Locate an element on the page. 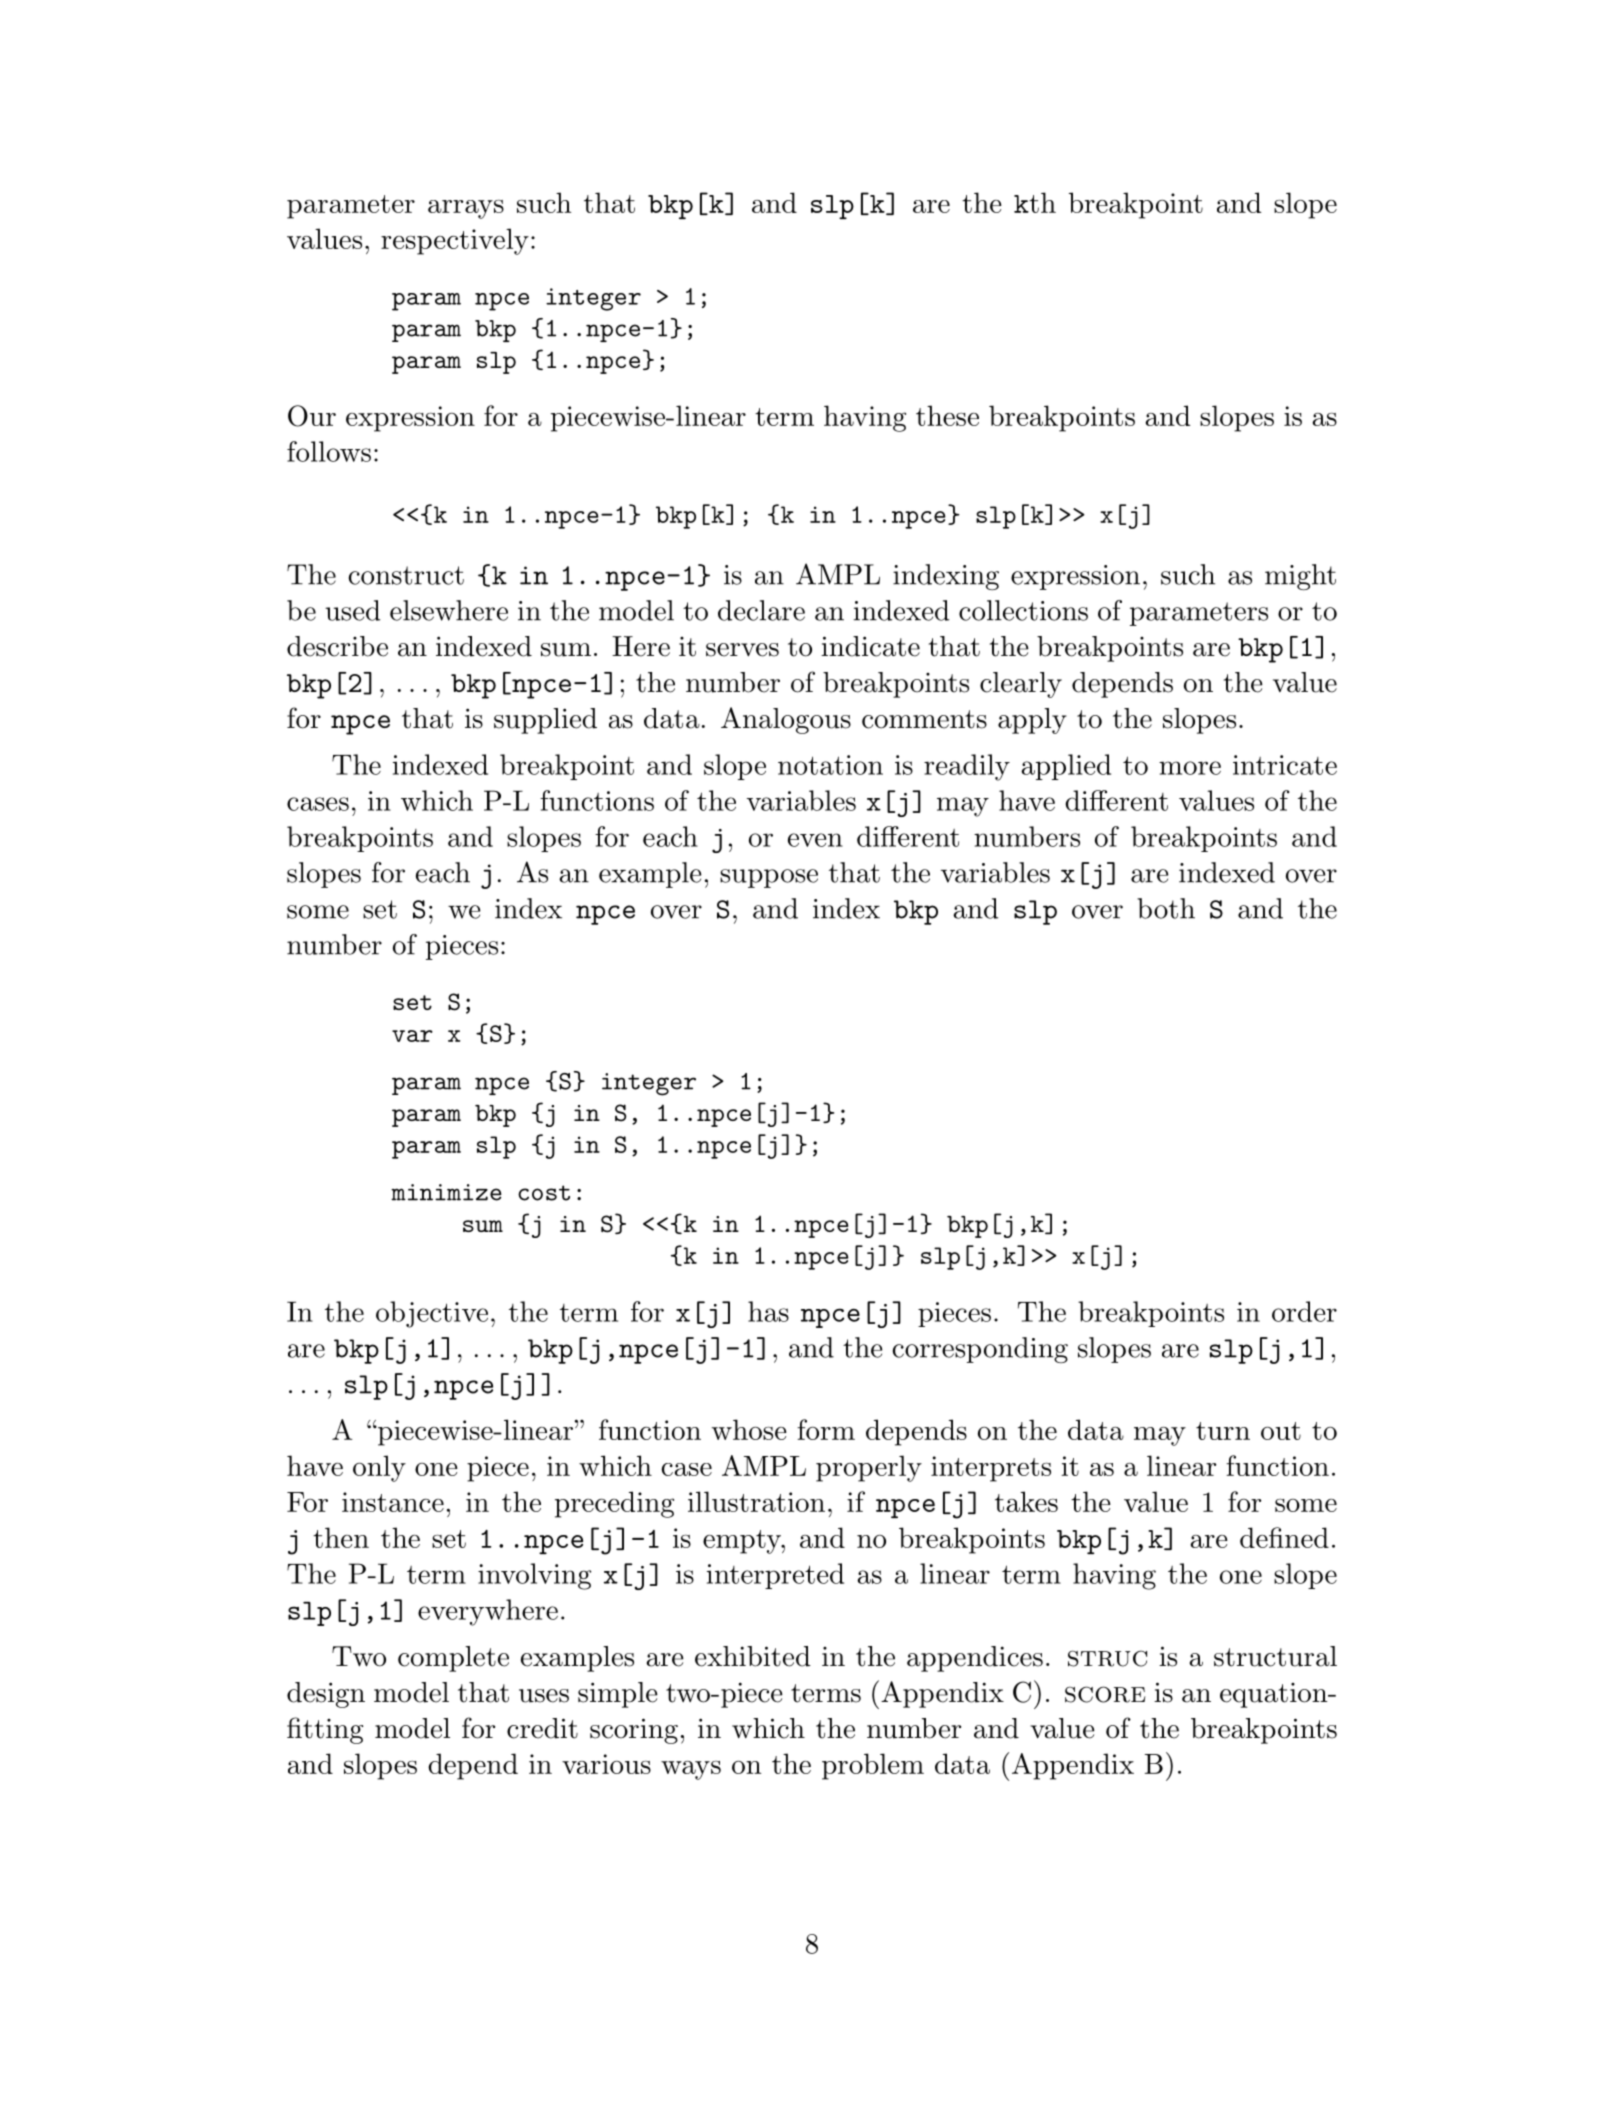 The image size is (1624, 2101). kth is located at coordinates (1035, 202).
